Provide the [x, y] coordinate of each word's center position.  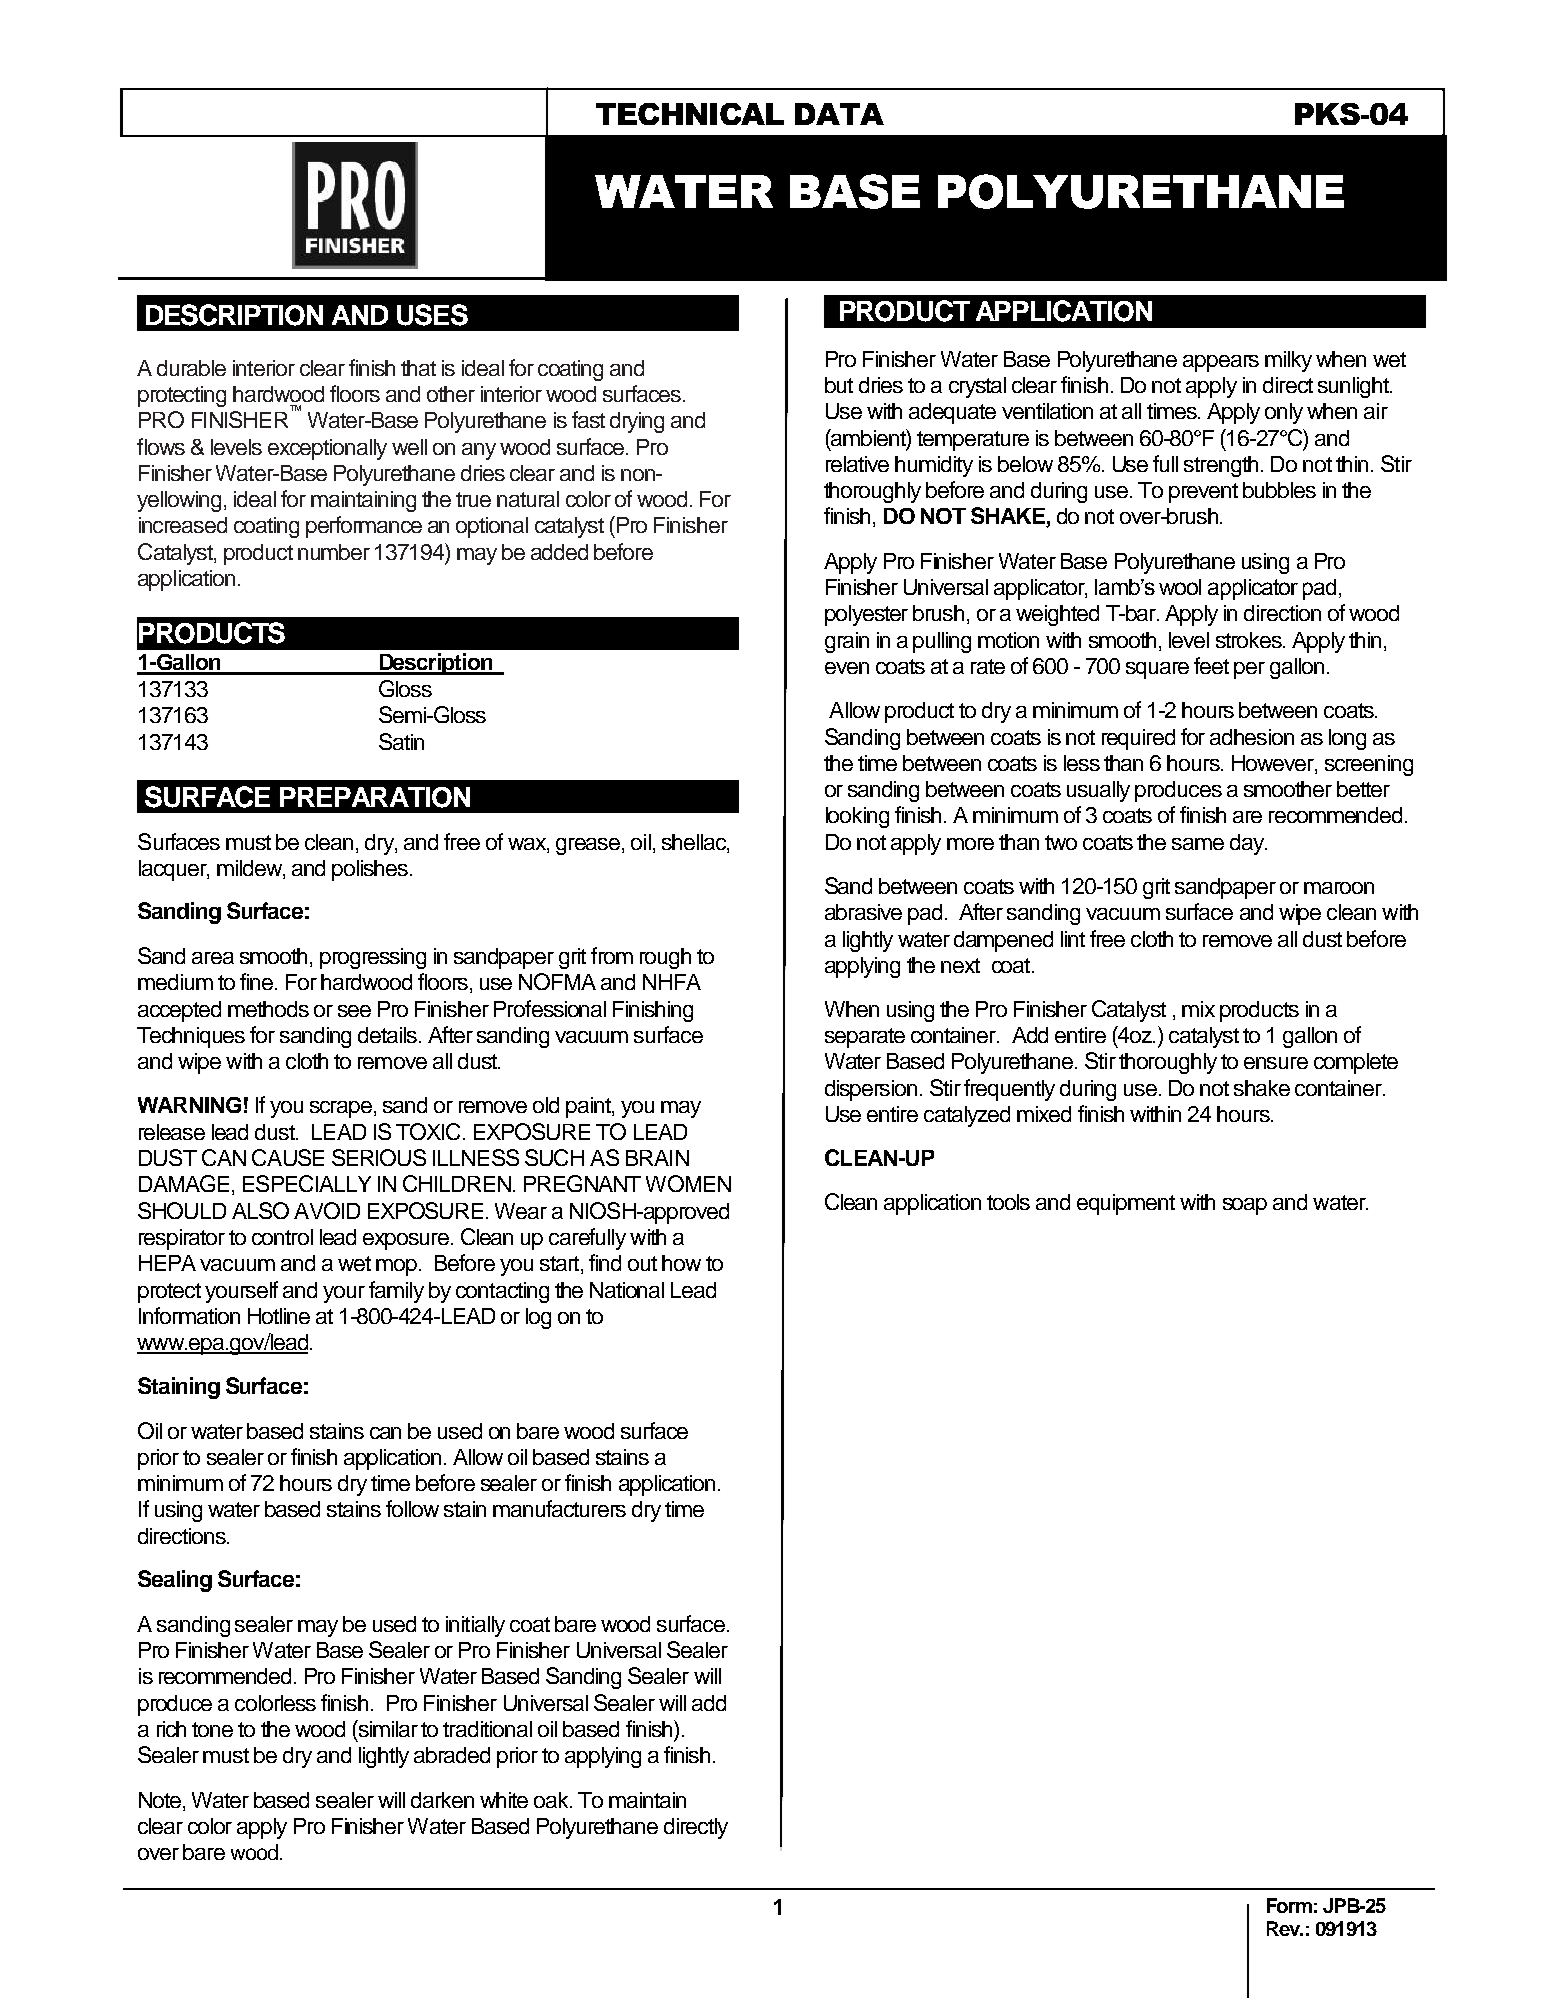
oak [552, 1800]
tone [212, 1729]
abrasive [863, 912]
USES [432, 315]
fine [258, 981]
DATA [839, 114]
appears [1221, 363]
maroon [1339, 888]
